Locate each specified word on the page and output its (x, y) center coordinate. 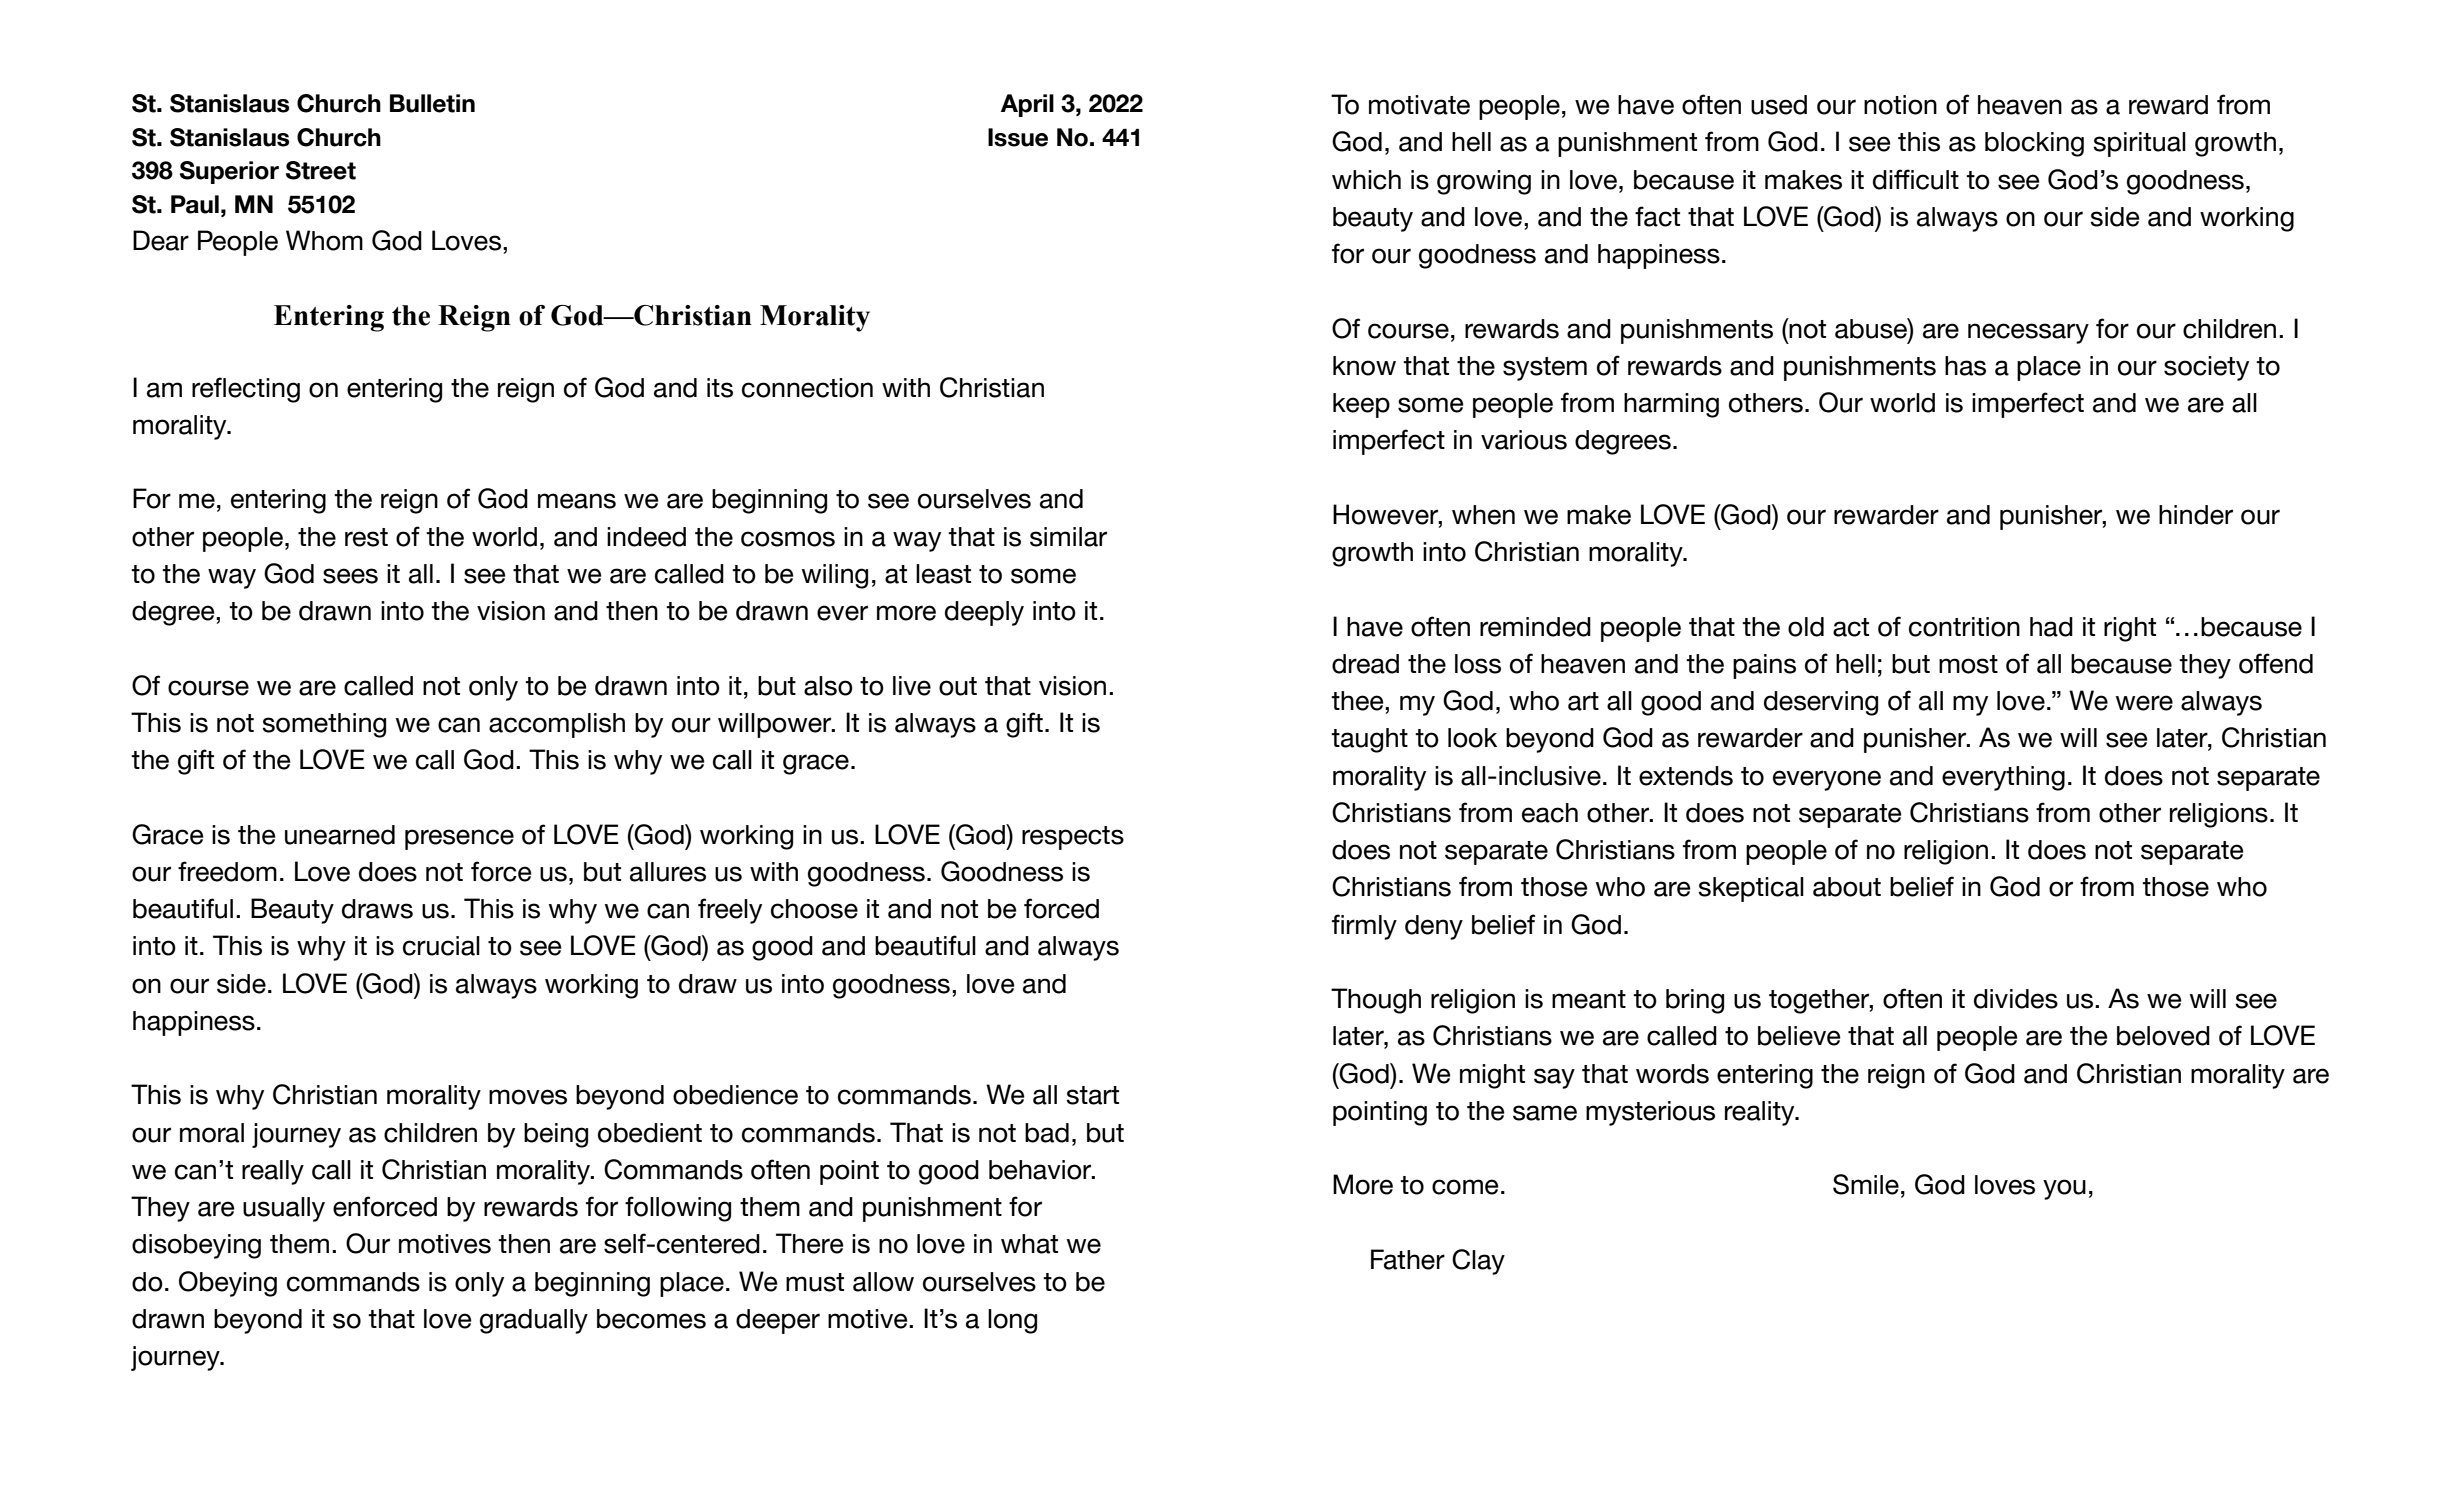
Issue (1018, 137)
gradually (534, 1321)
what (1029, 1244)
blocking (2034, 144)
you (2064, 1189)
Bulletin (432, 103)
